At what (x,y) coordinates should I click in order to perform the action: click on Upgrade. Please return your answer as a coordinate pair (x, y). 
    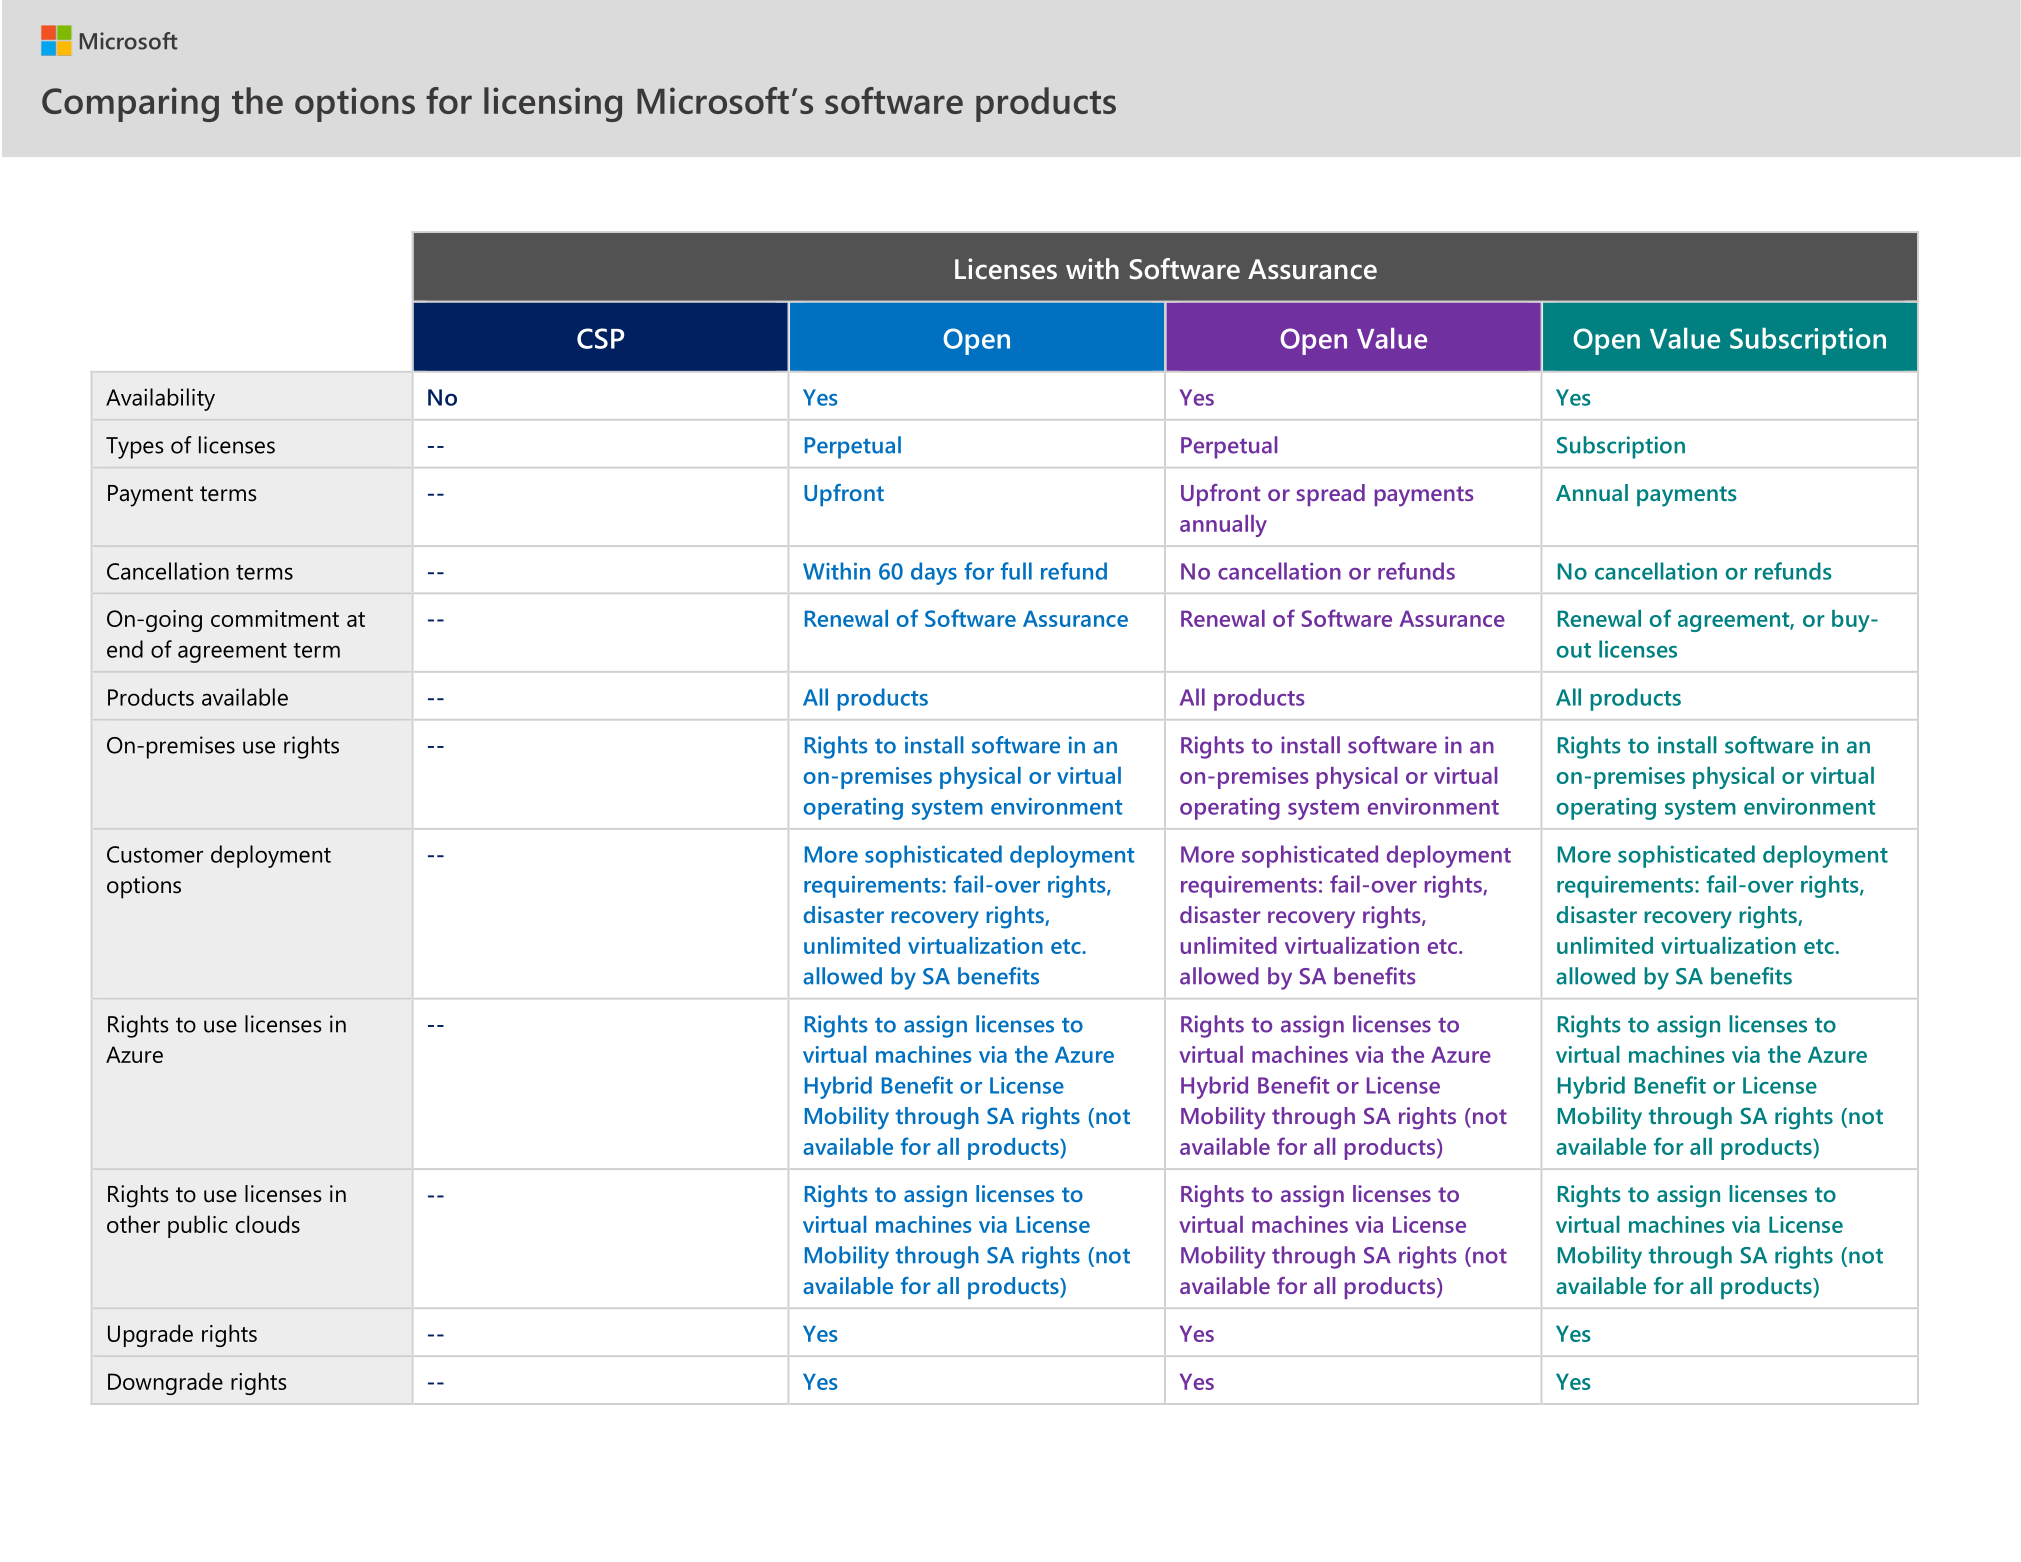
    Looking at the image, I should click on (150, 1335).
